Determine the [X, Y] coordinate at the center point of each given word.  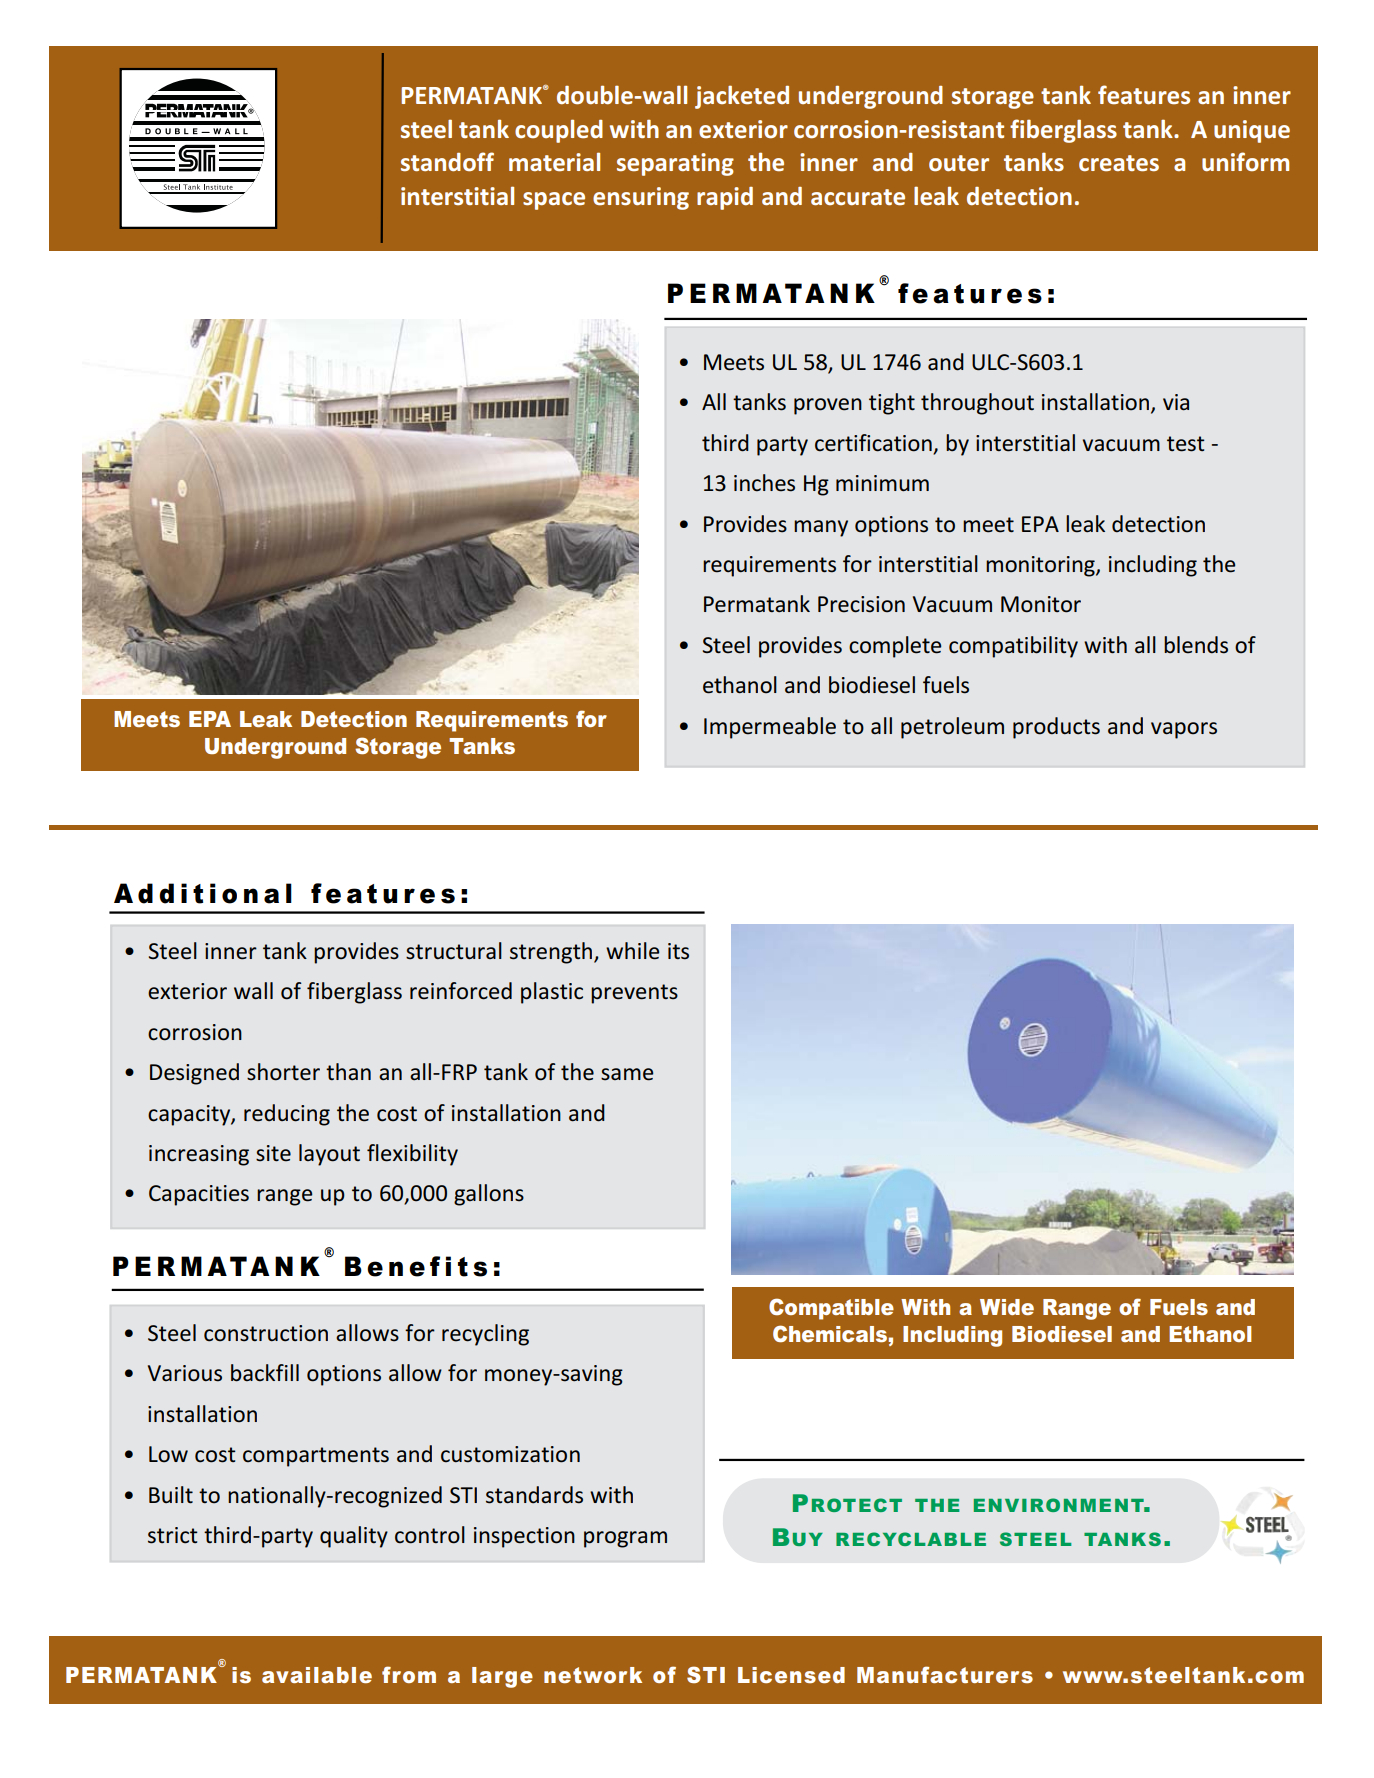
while [632, 951]
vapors [1184, 730]
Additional [203, 893]
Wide [1007, 1307]
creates [1119, 163]
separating [675, 164]
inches [764, 483]
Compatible [831, 1309]
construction [266, 1333]
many [821, 528]
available [317, 1675]
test [1186, 444]
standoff [447, 162]
